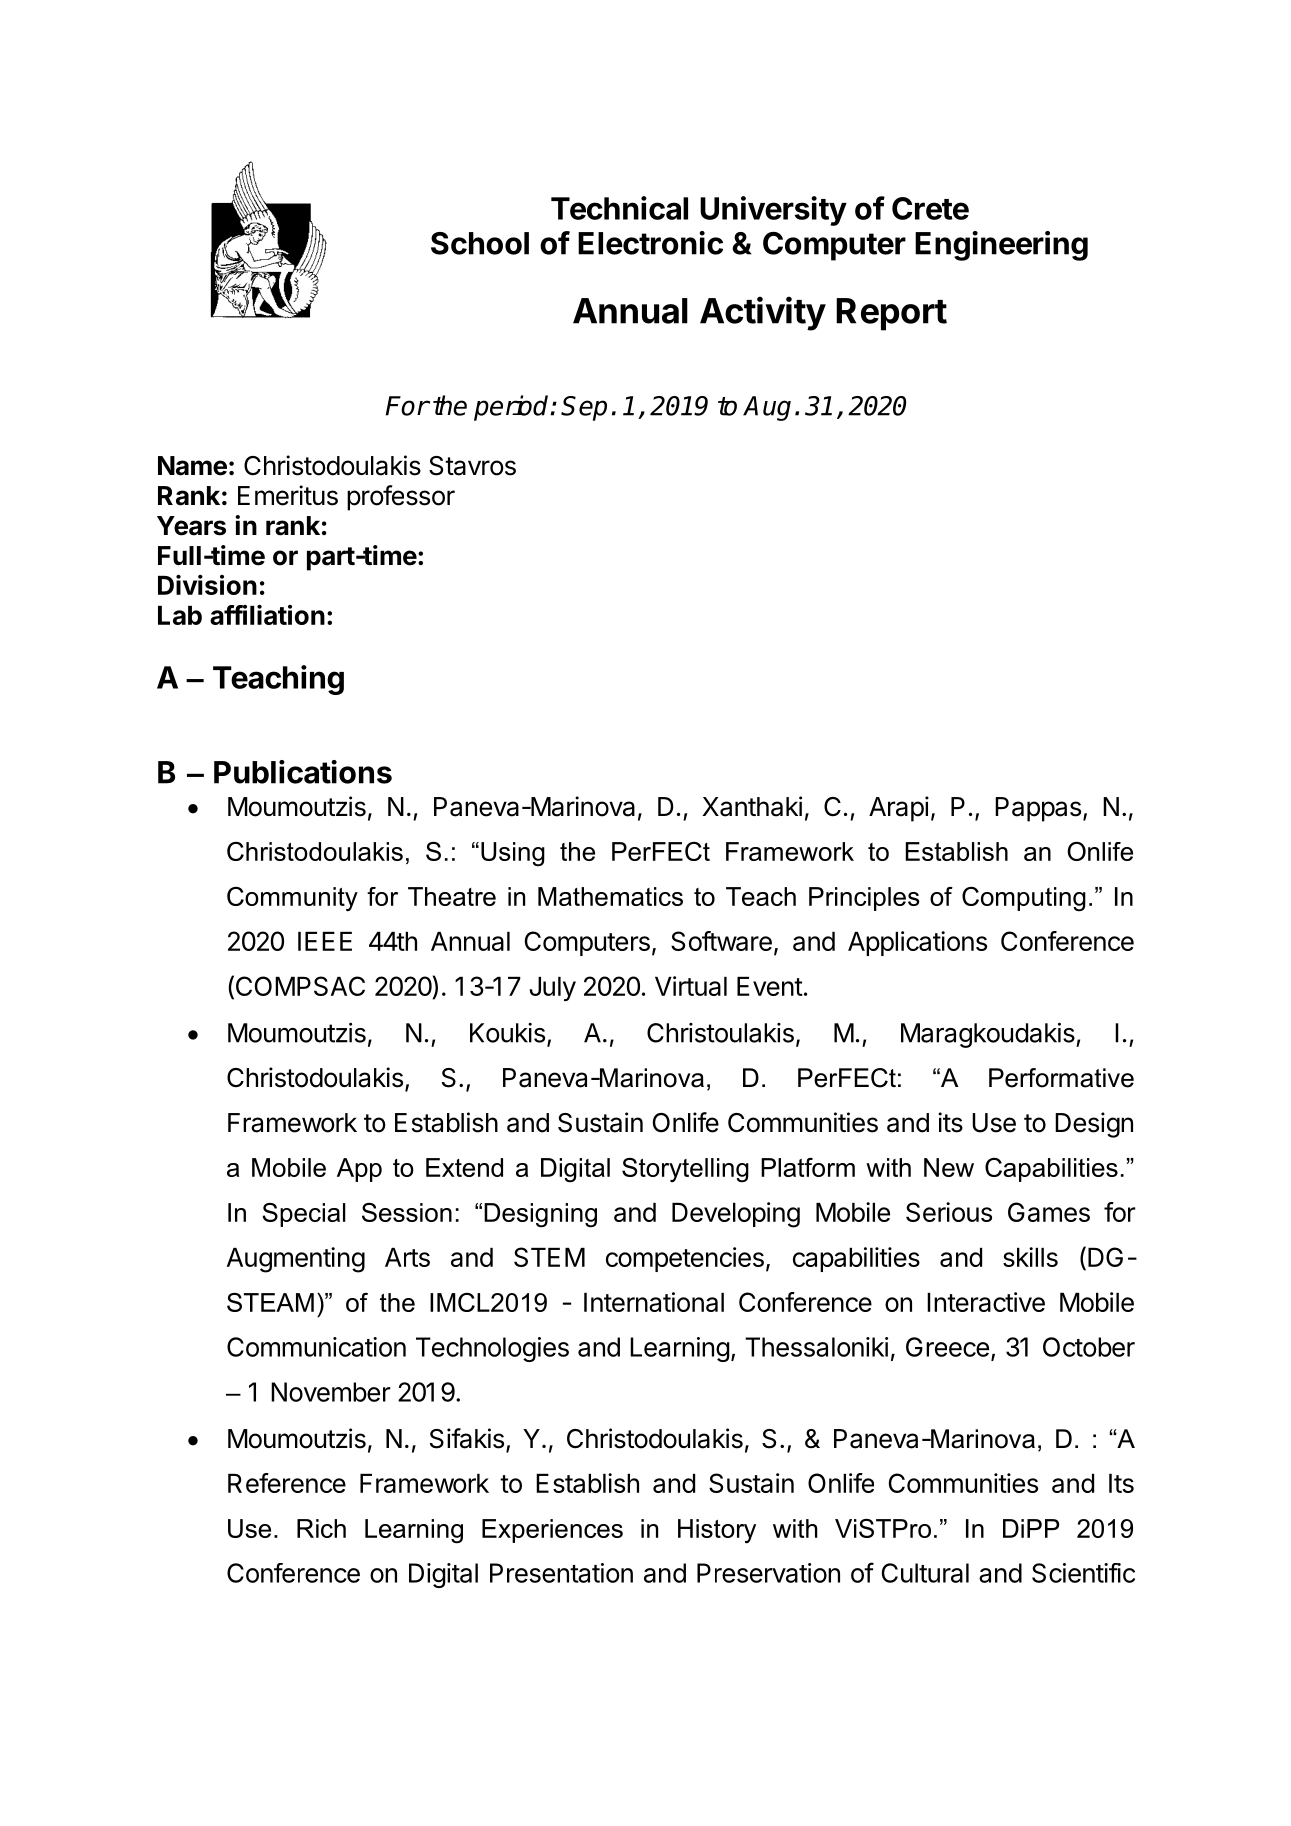 The height and width of the image is (1826, 1291). Describe the element at coordinates (891, 314) in the image. I see `Report` at that location.
